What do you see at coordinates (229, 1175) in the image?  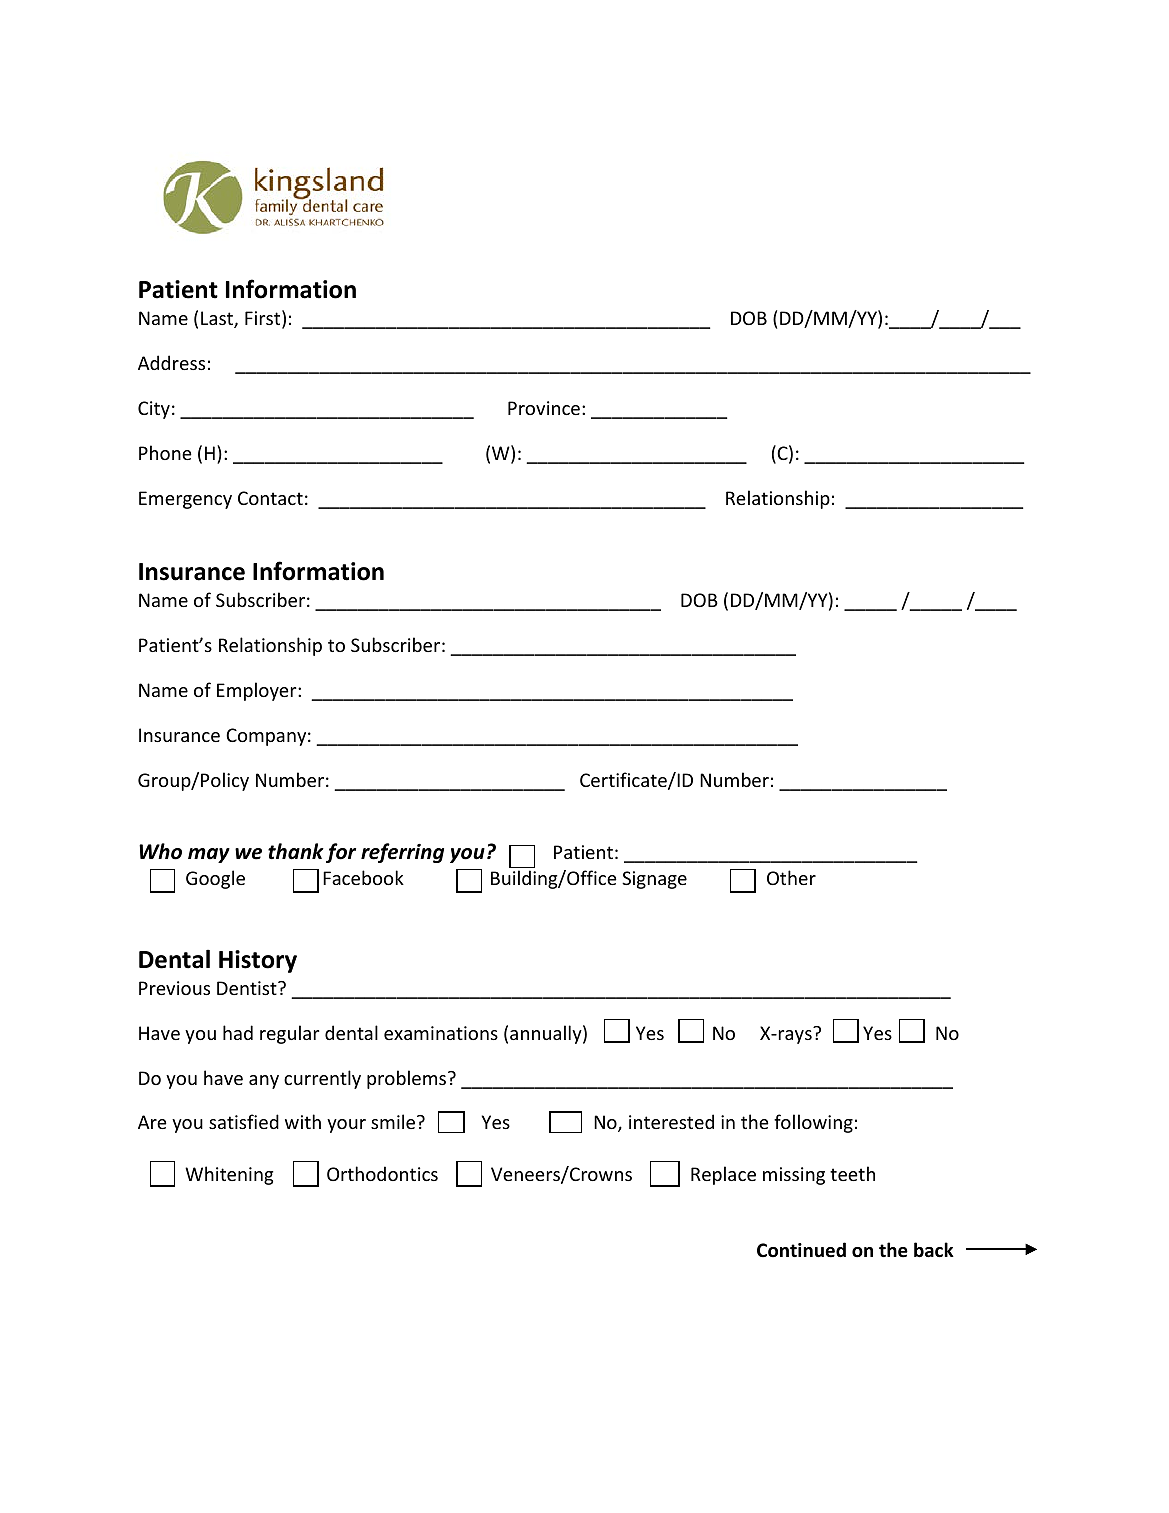 I see `Whitening` at bounding box center [229, 1175].
